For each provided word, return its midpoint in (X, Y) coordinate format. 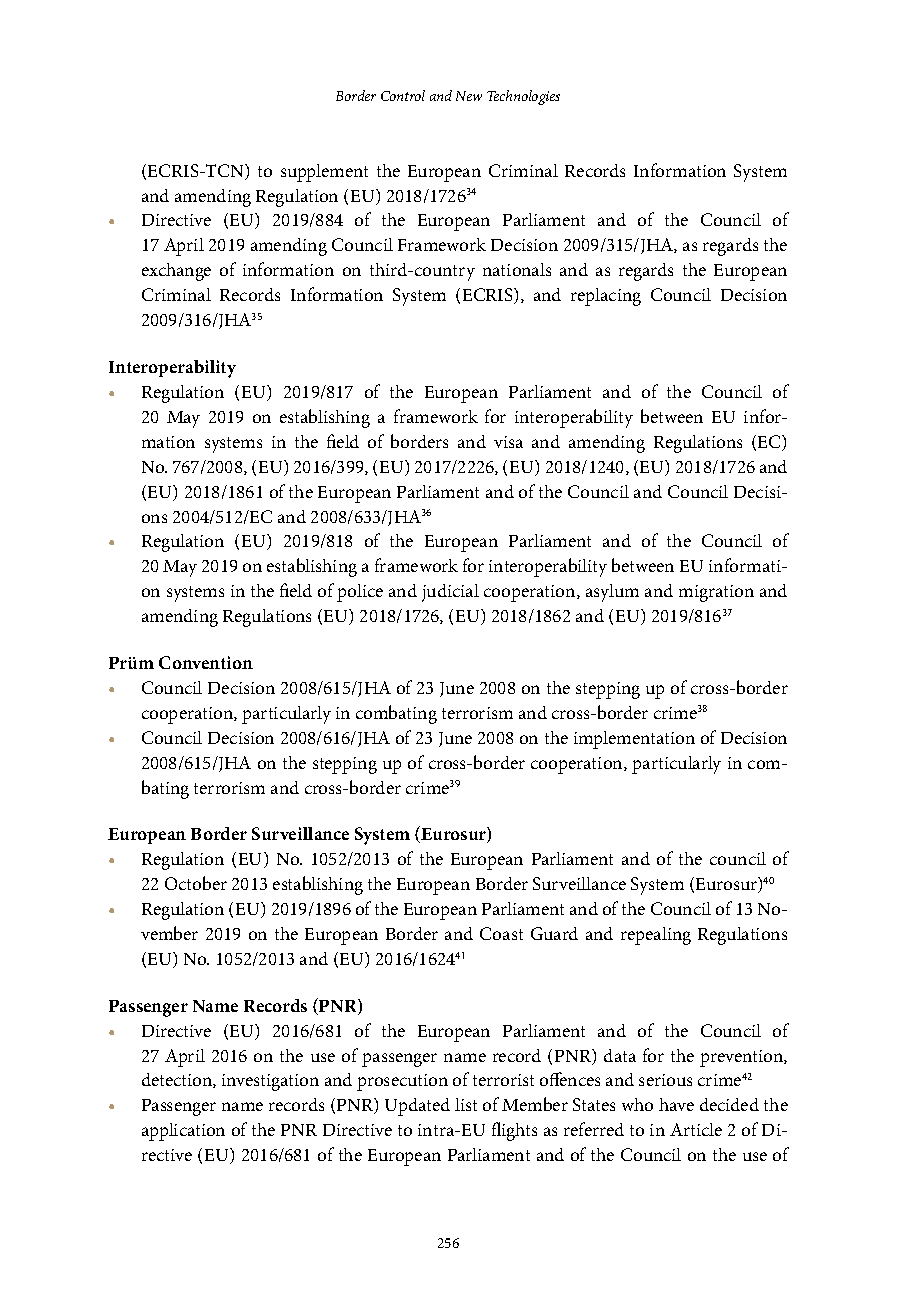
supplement (324, 173)
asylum (612, 593)
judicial (450, 593)
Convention (206, 662)
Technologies (523, 97)
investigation (270, 1082)
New (469, 96)
